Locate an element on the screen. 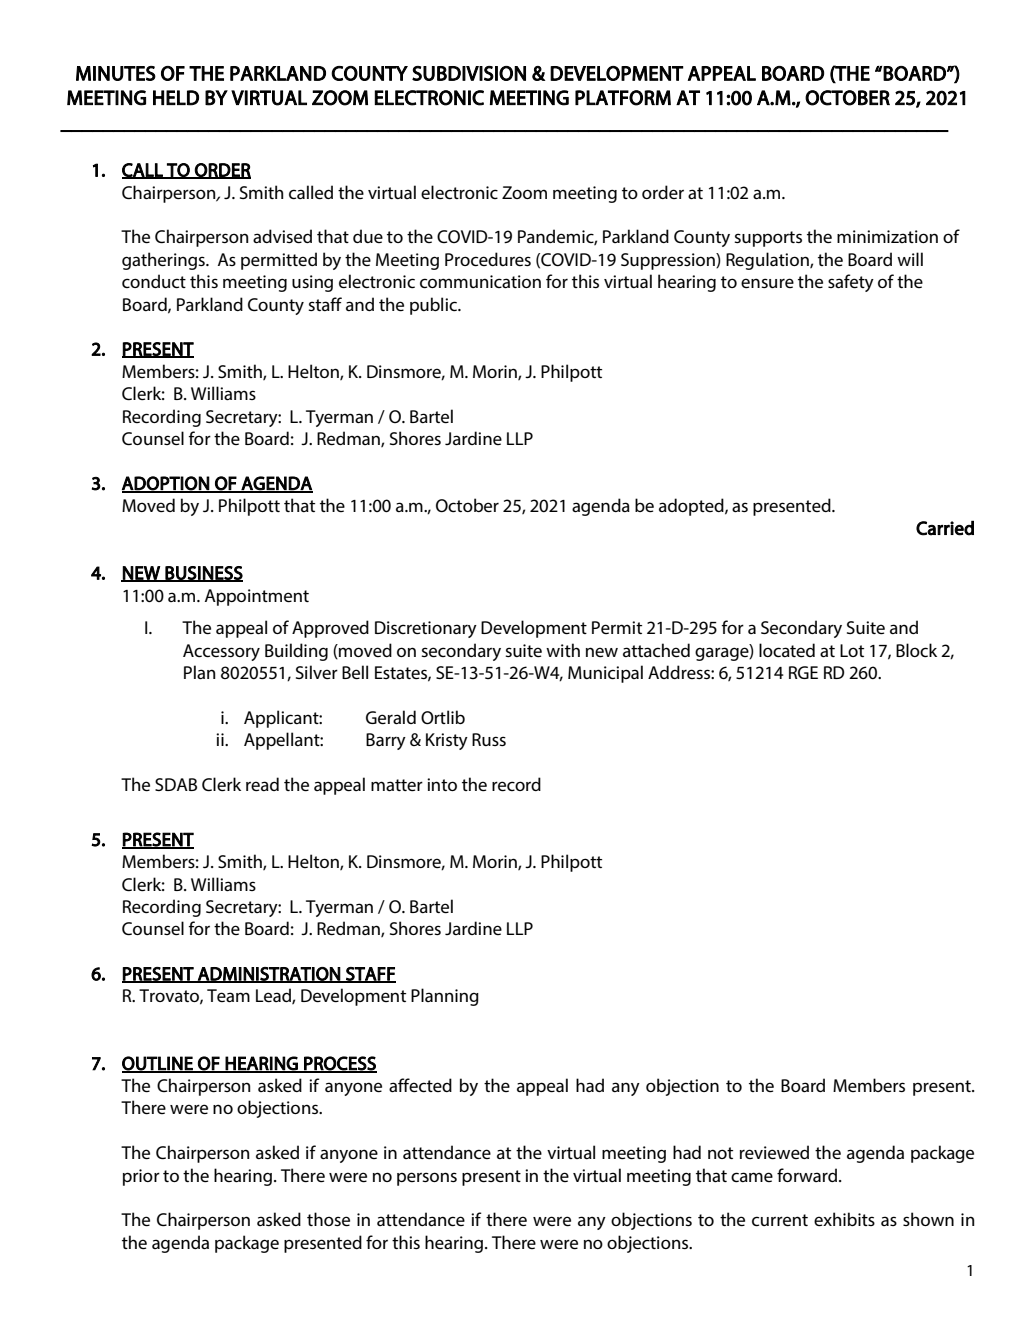 Image resolution: width=1036 pixels, height=1341 pixels. prior is located at coordinates (141, 1177).
